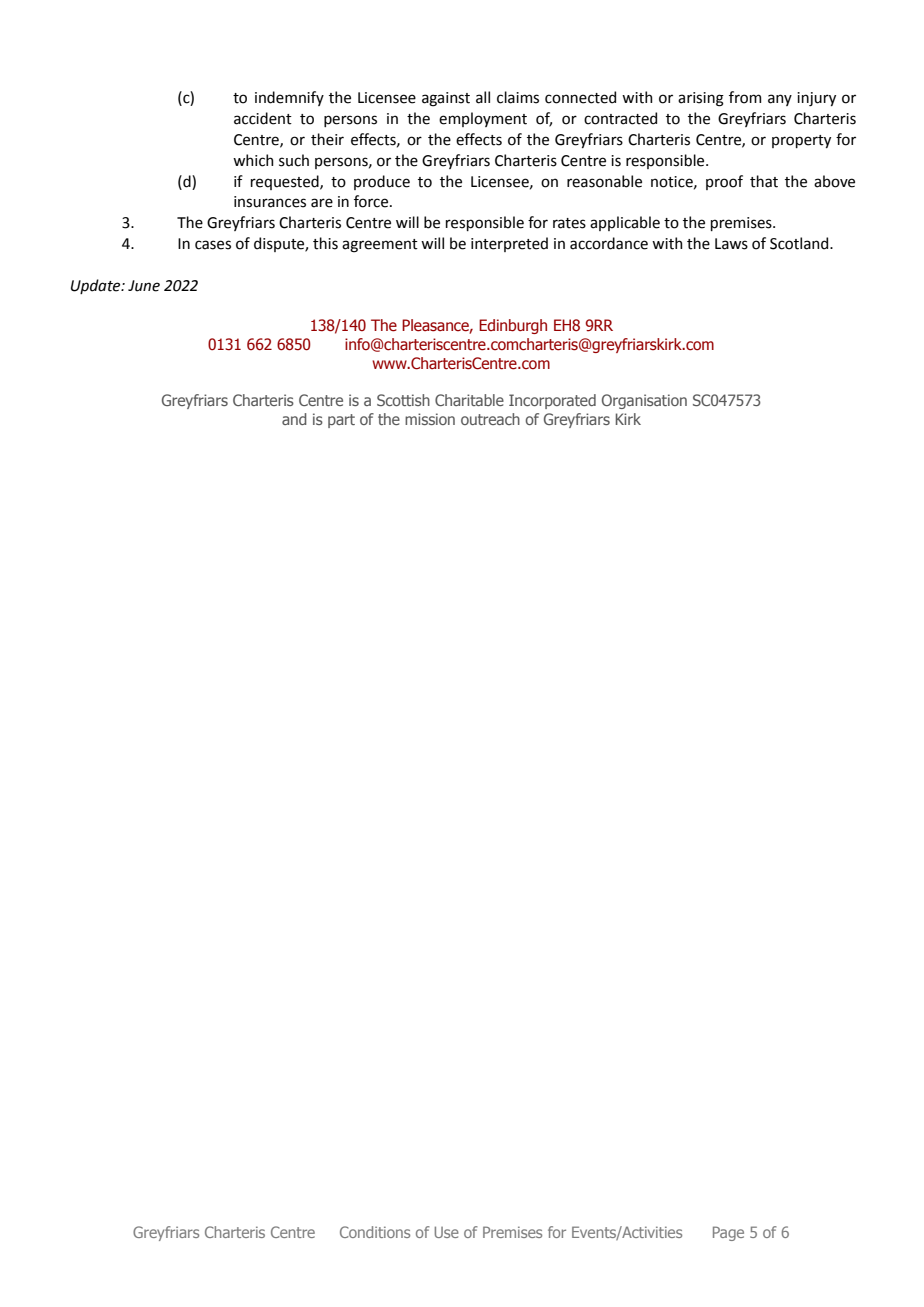 The height and width of the page is (1307, 924). I want to click on Charitable, so click(469, 400).
